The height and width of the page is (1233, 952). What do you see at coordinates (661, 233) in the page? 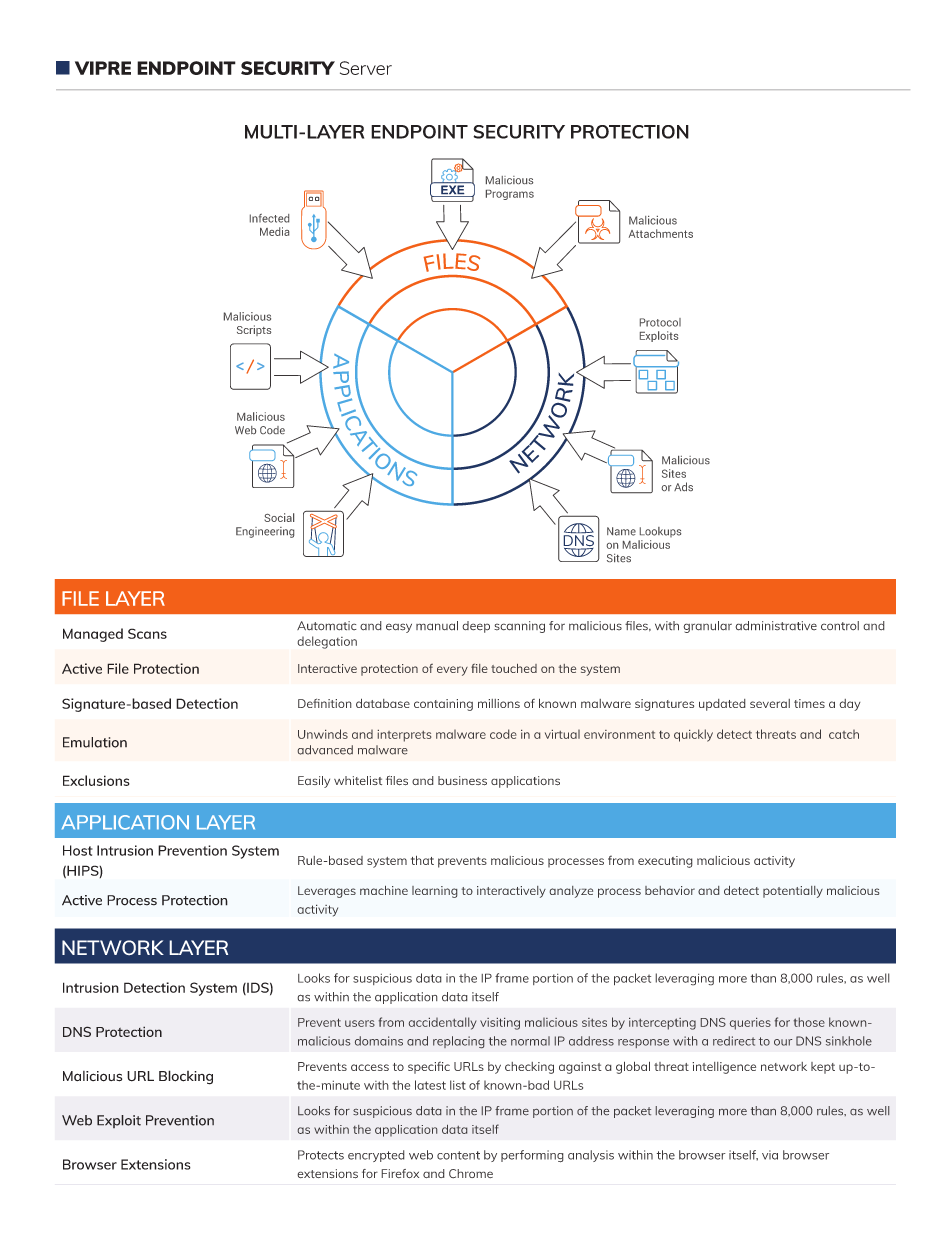
I see `Attachments` at bounding box center [661, 233].
